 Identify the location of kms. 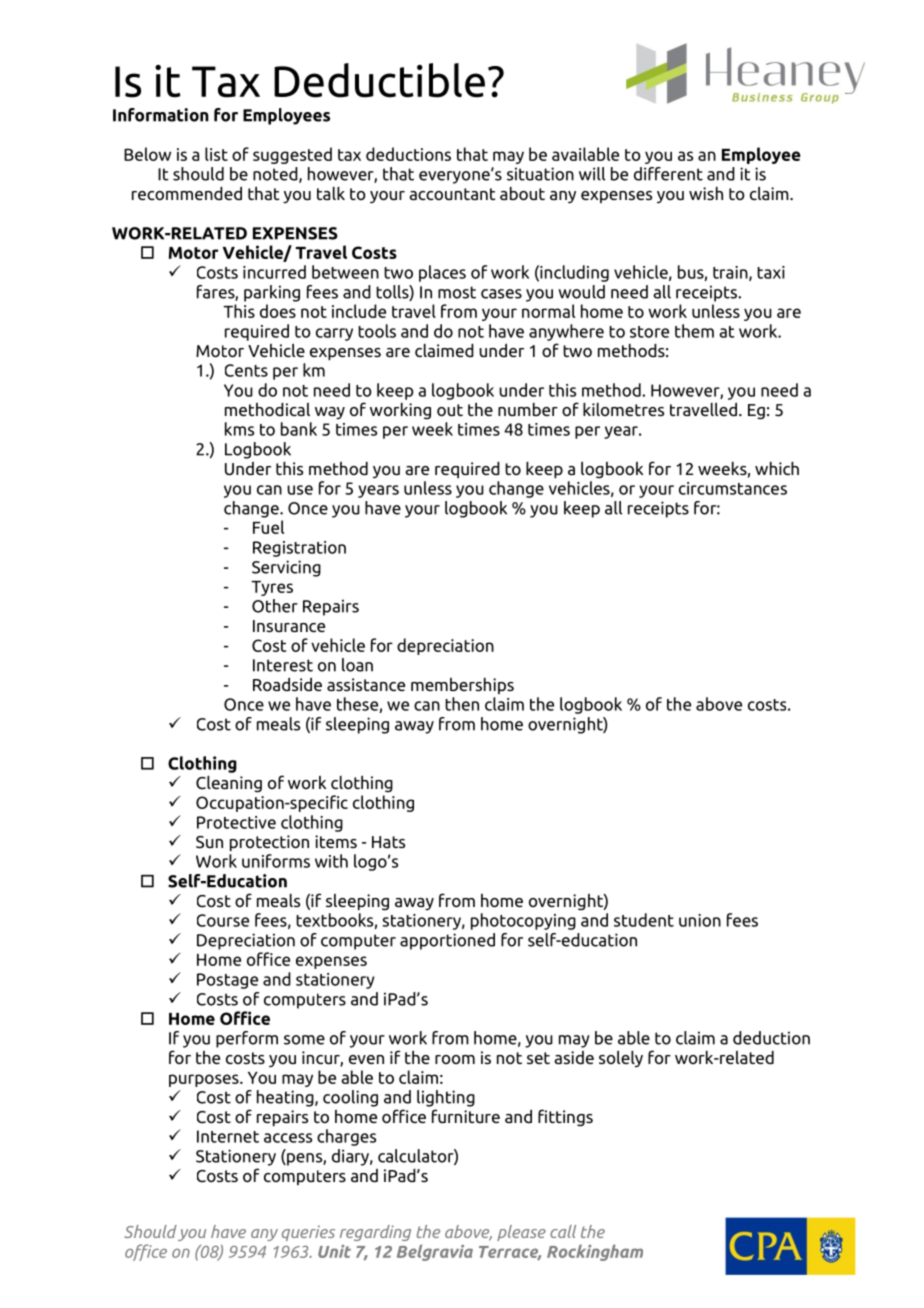
(239, 429).
